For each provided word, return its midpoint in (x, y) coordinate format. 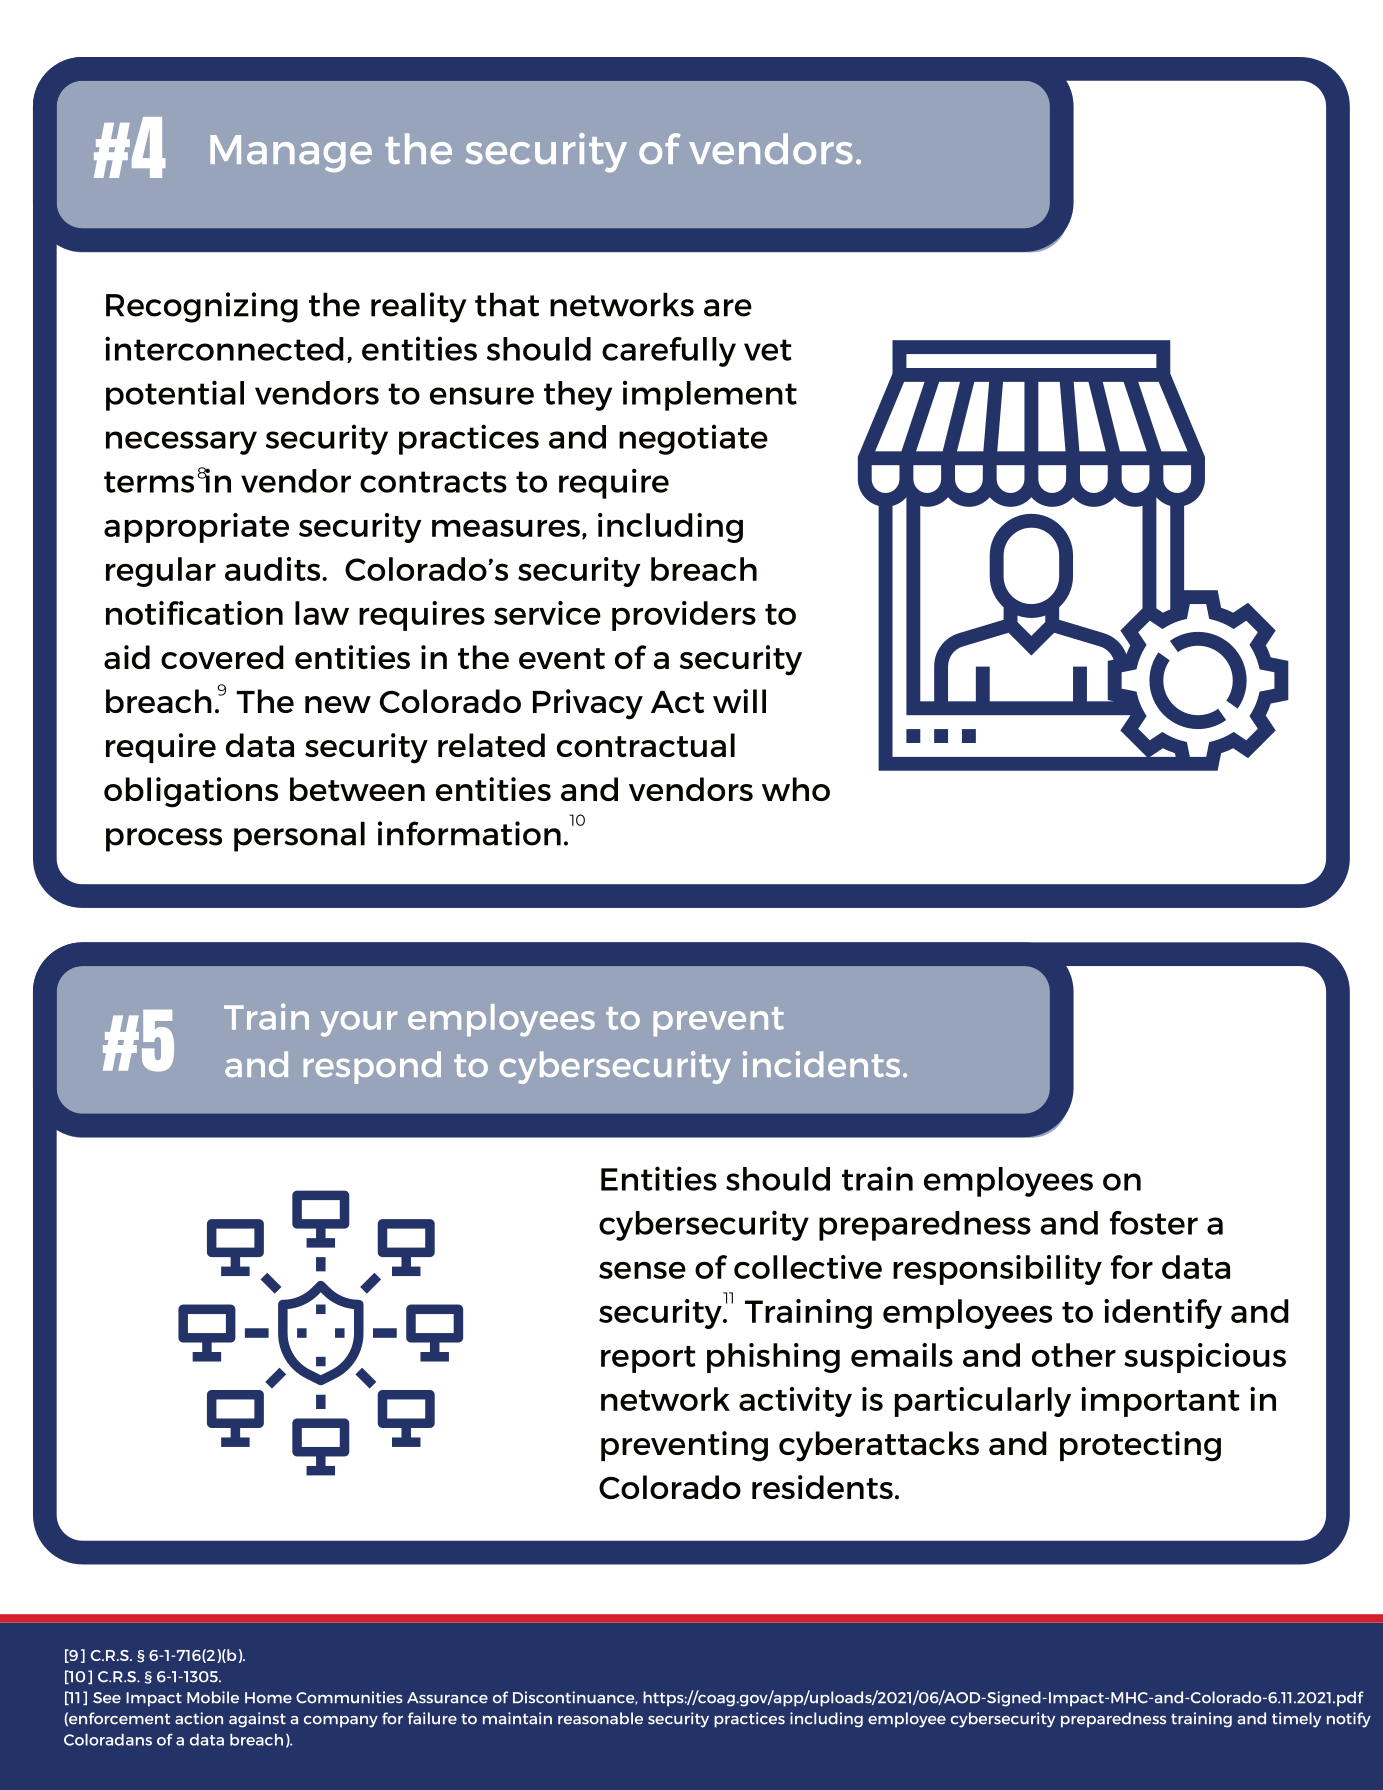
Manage (291, 153)
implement (710, 395)
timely (1296, 1720)
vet (768, 350)
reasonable (600, 1718)
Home (268, 1698)
